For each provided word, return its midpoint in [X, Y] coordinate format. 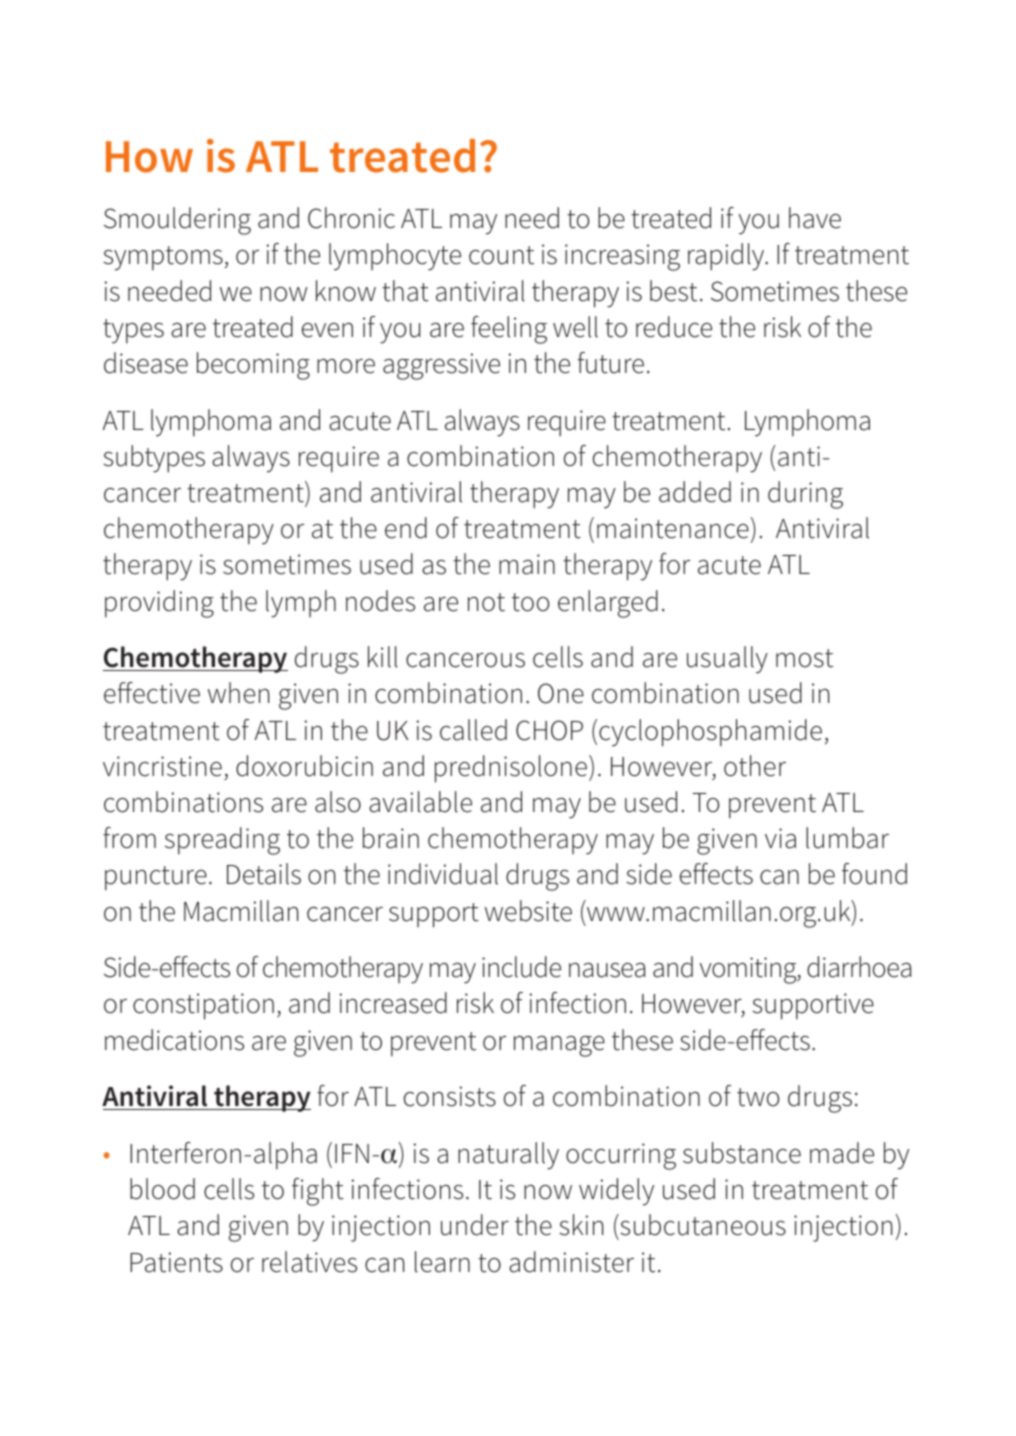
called [473, 730]
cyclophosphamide [710, 733]
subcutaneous [702, 1225]
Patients [176, 1262]
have [815, 218]
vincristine [162, 766]
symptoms [163, 258]
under [475, 1225]
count [501, 255]
